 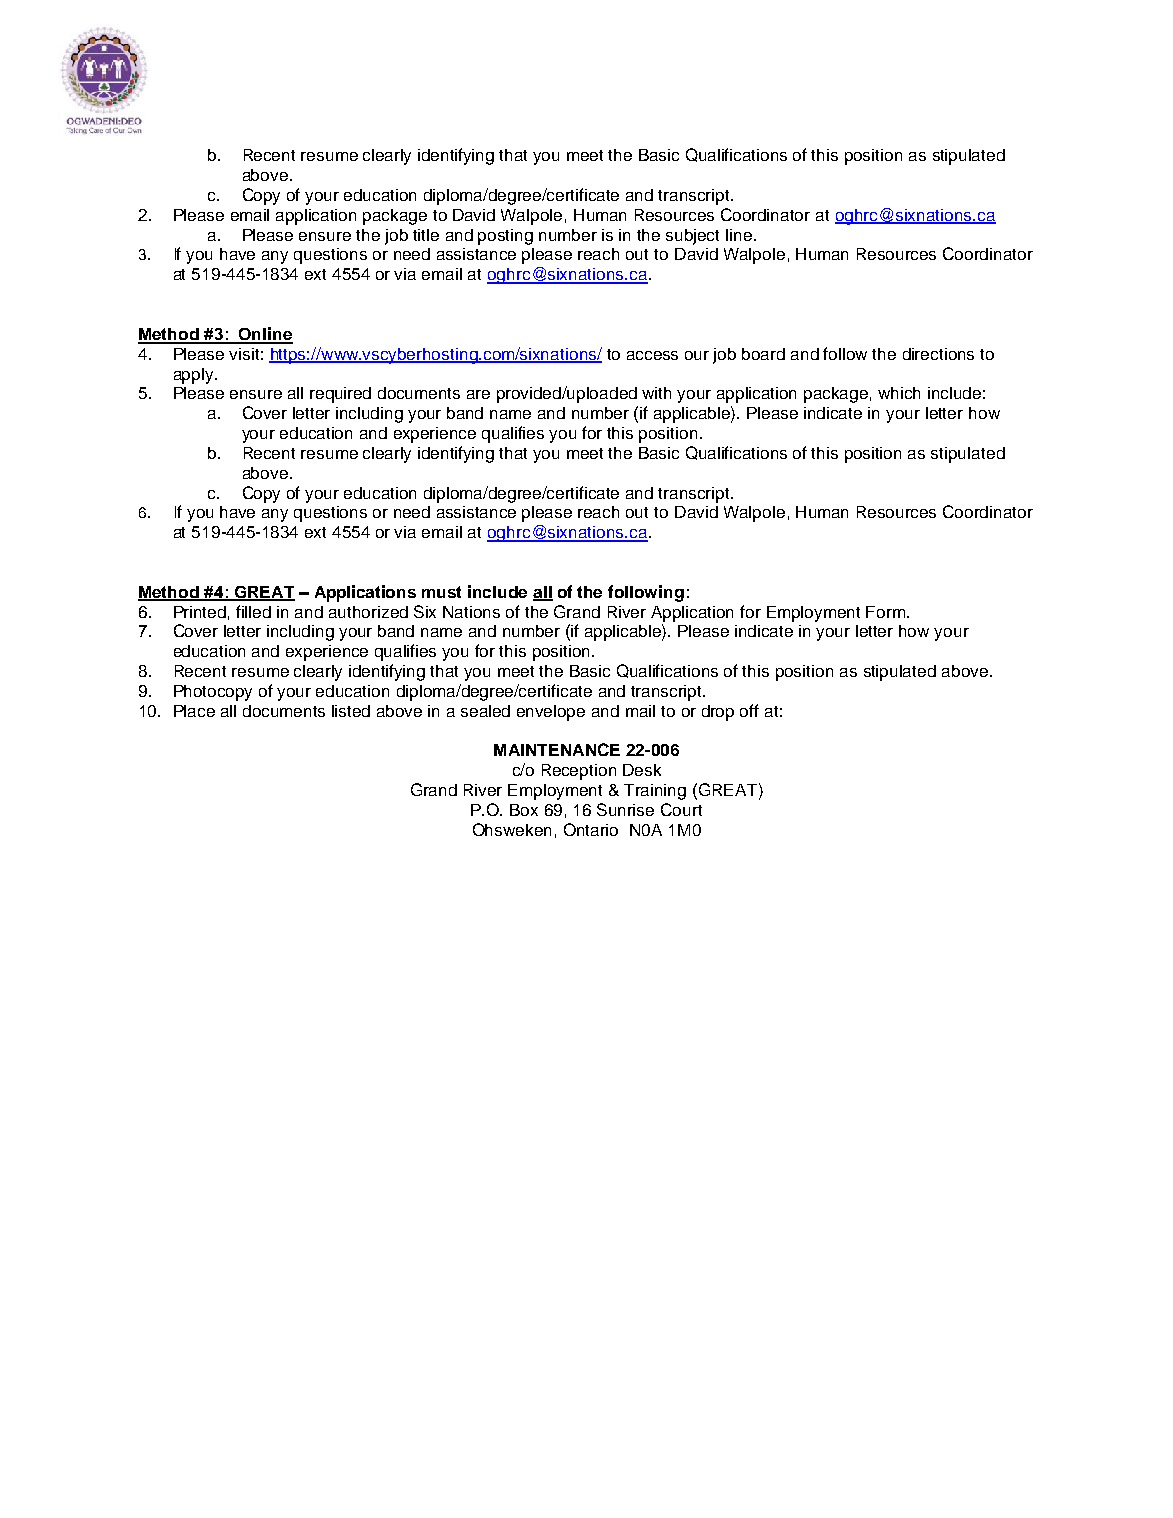 What do you see at coordinates (478, 394) in the screenshot?
I see `are` at bounding box center [478, 394].
